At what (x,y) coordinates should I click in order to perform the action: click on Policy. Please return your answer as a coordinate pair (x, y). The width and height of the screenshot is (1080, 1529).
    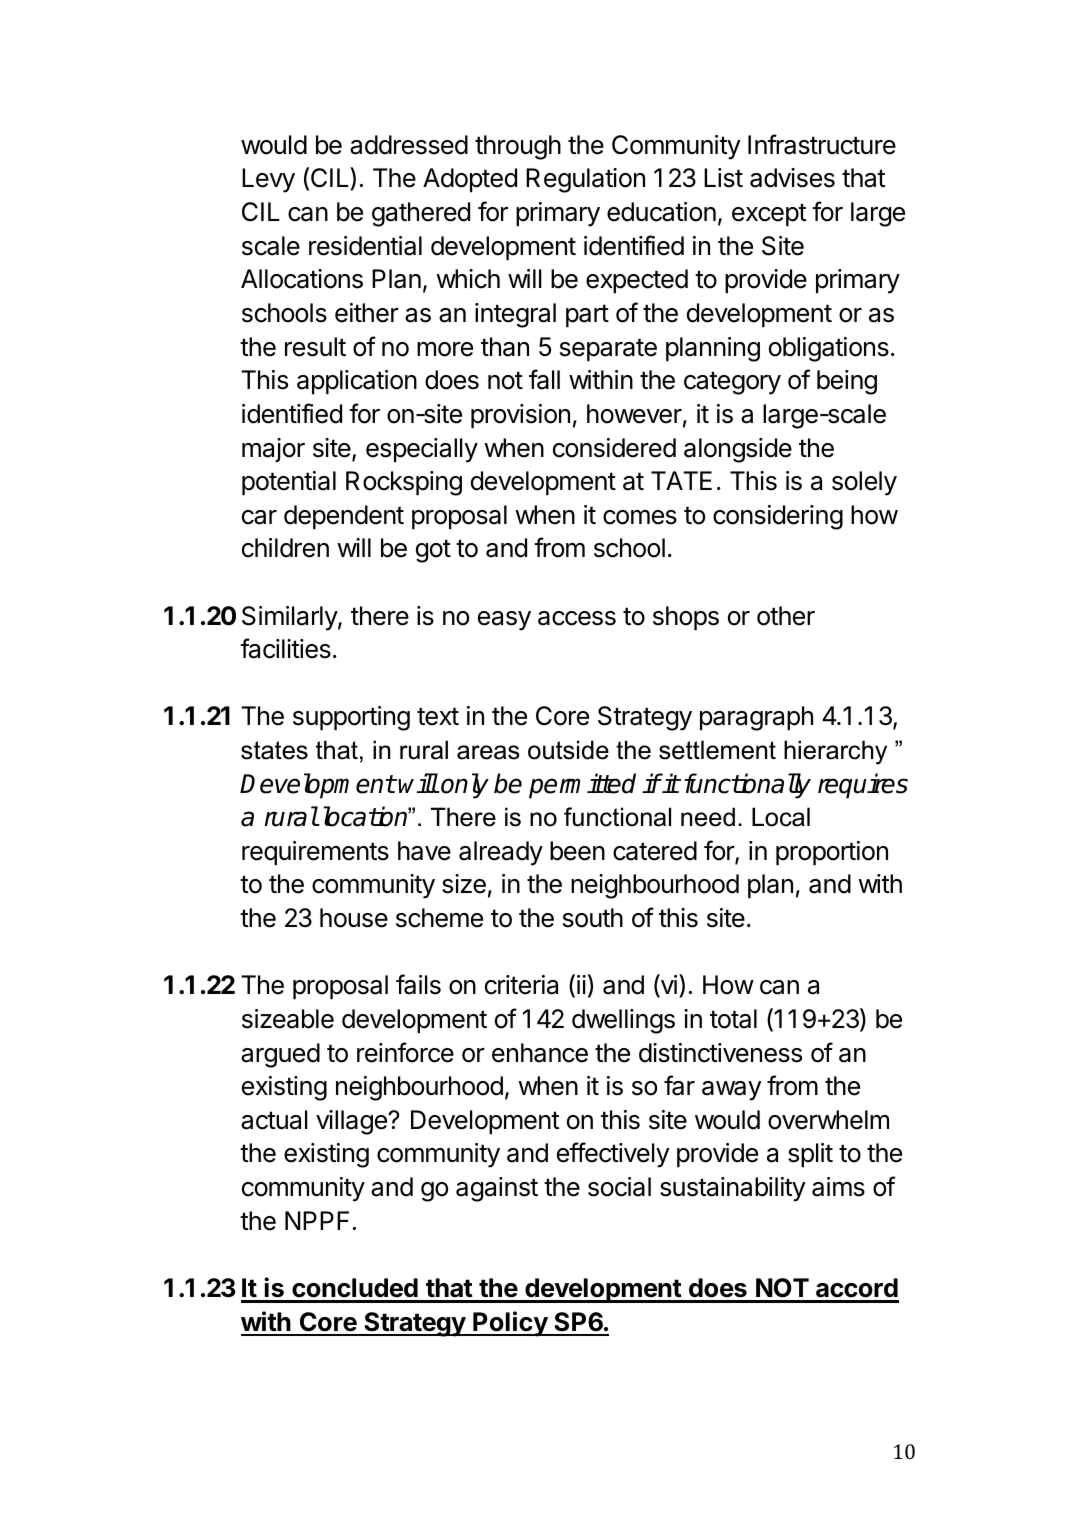
    Looking at the image, I should click on (510, 1324).
